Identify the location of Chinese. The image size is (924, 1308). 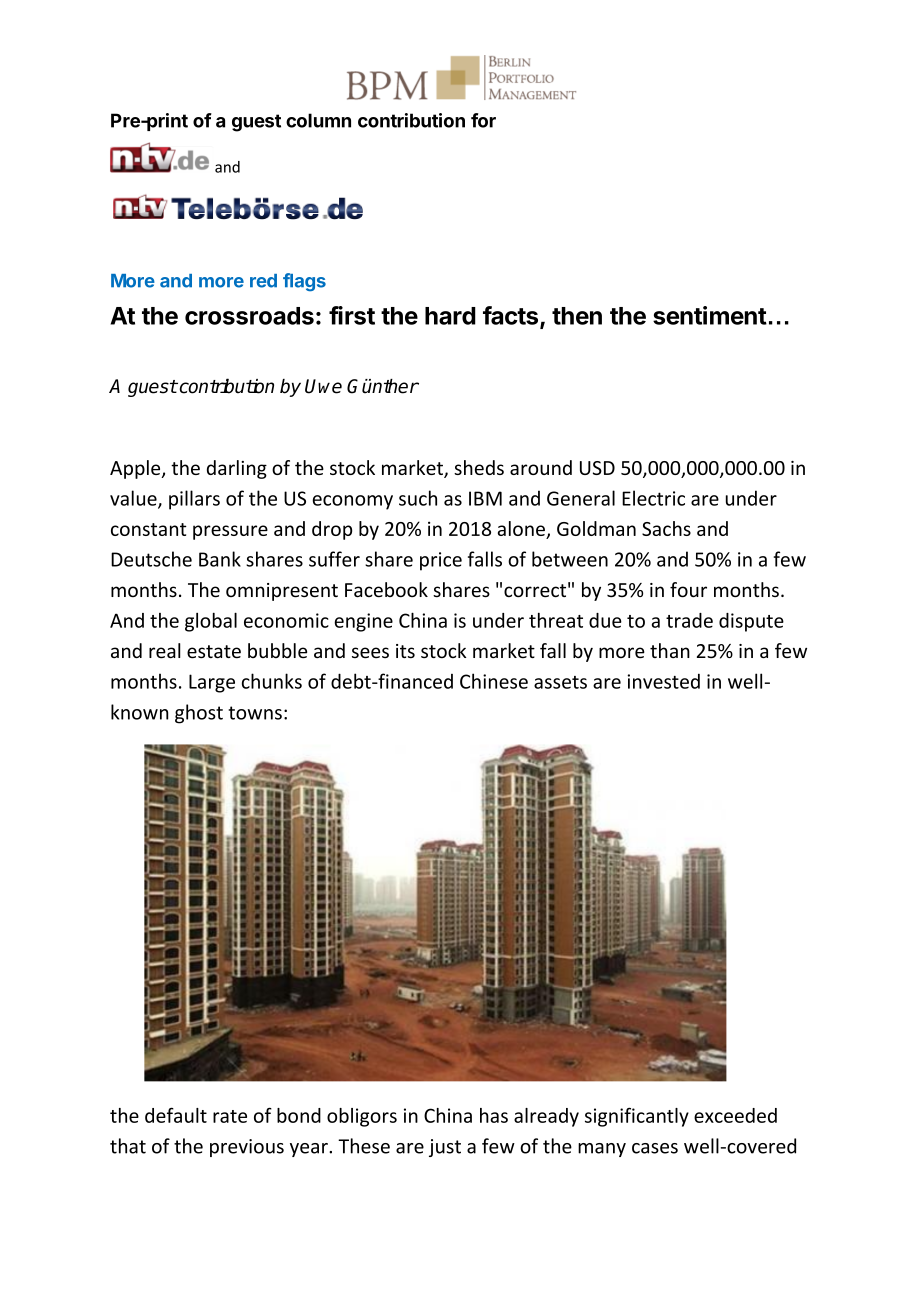
(494, 681).
